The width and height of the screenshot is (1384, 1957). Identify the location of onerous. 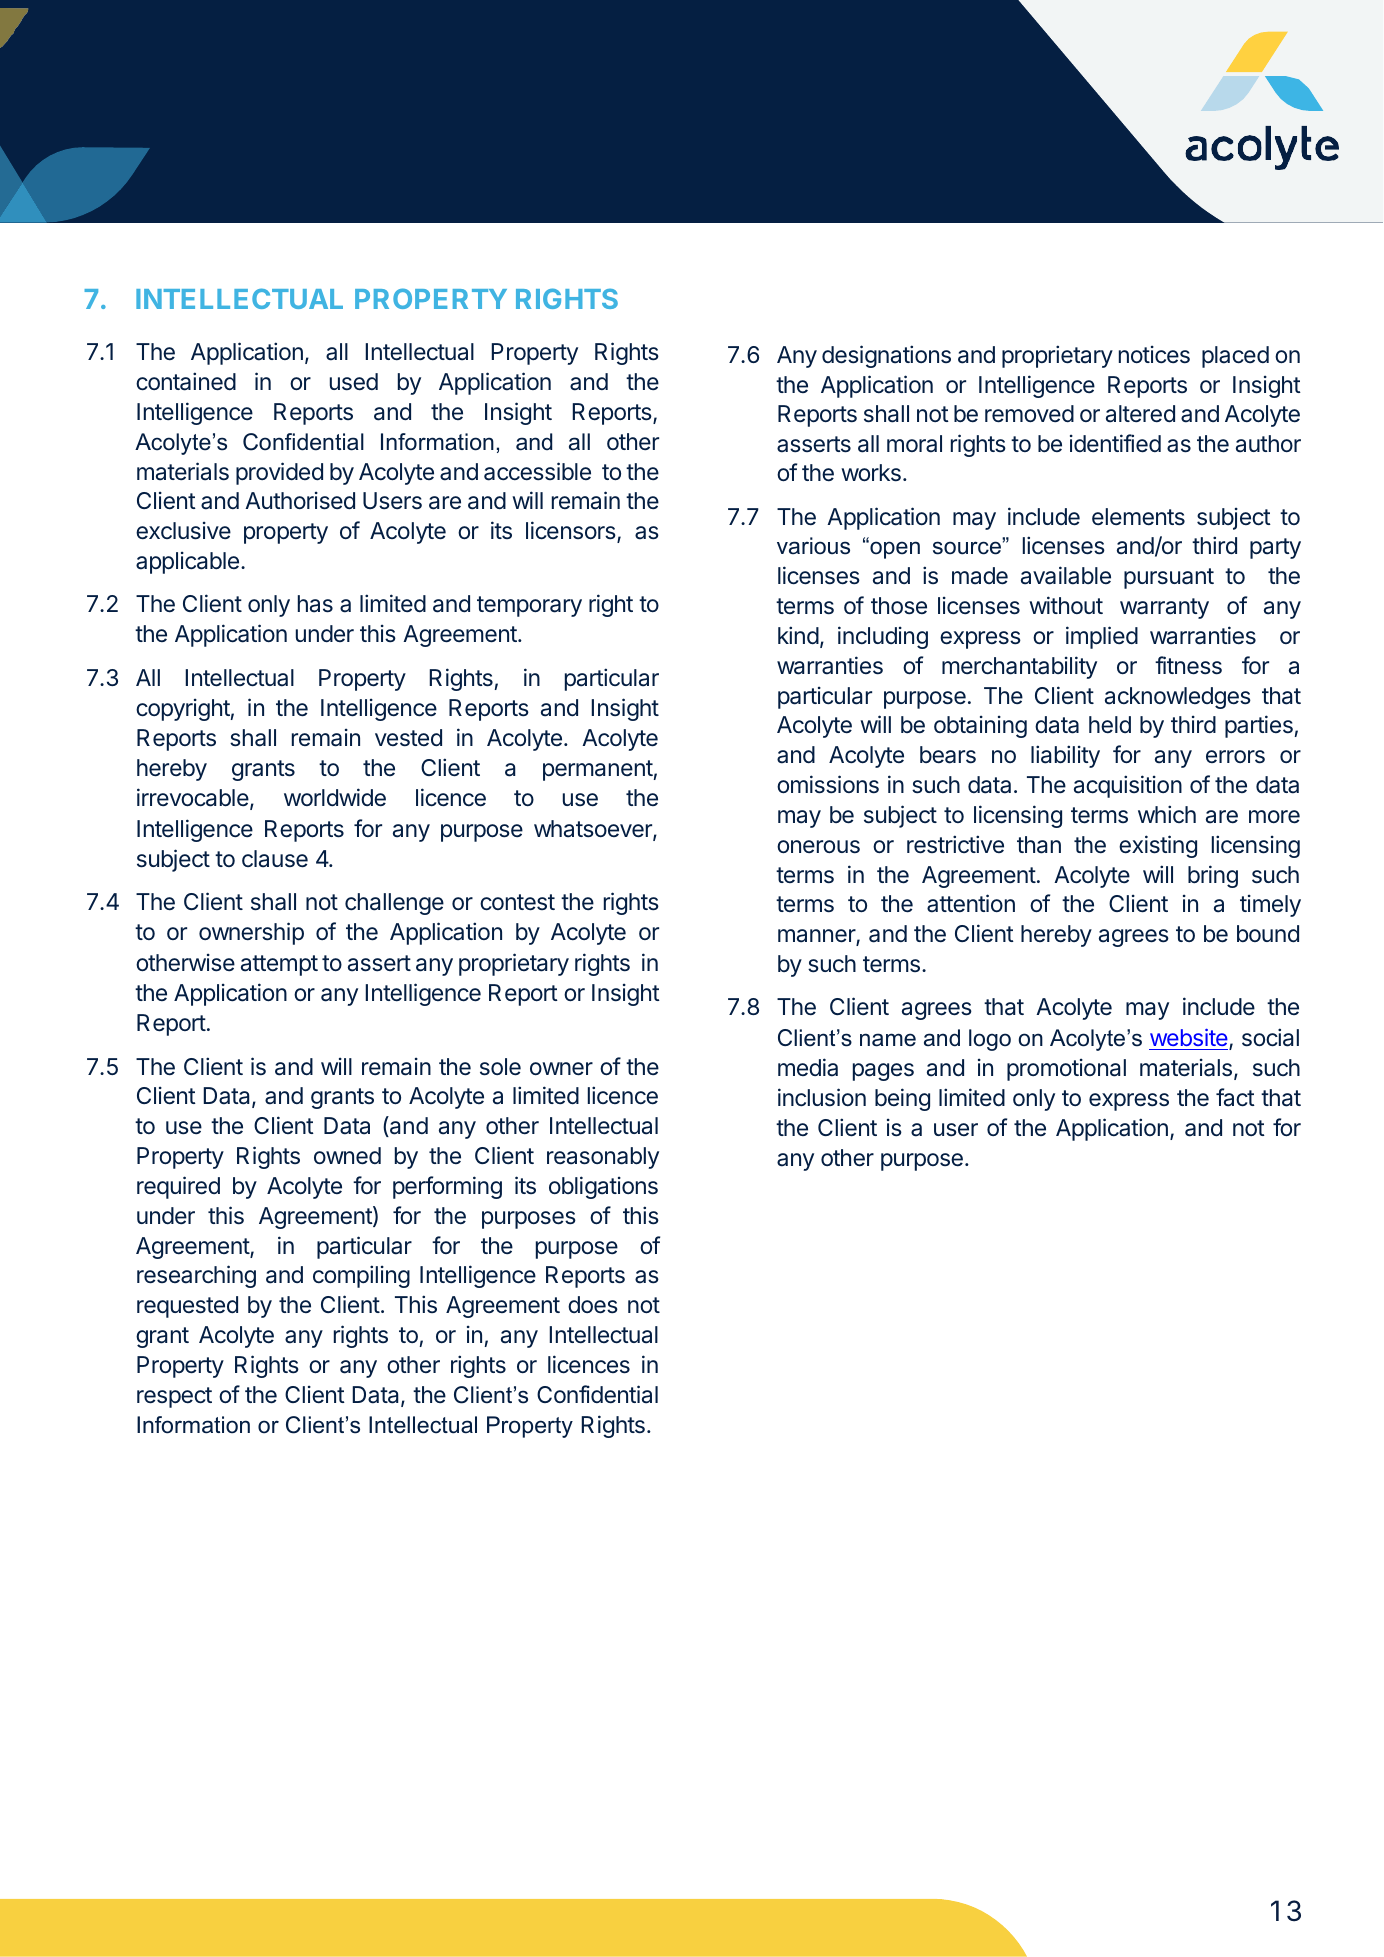
(818, 847).
